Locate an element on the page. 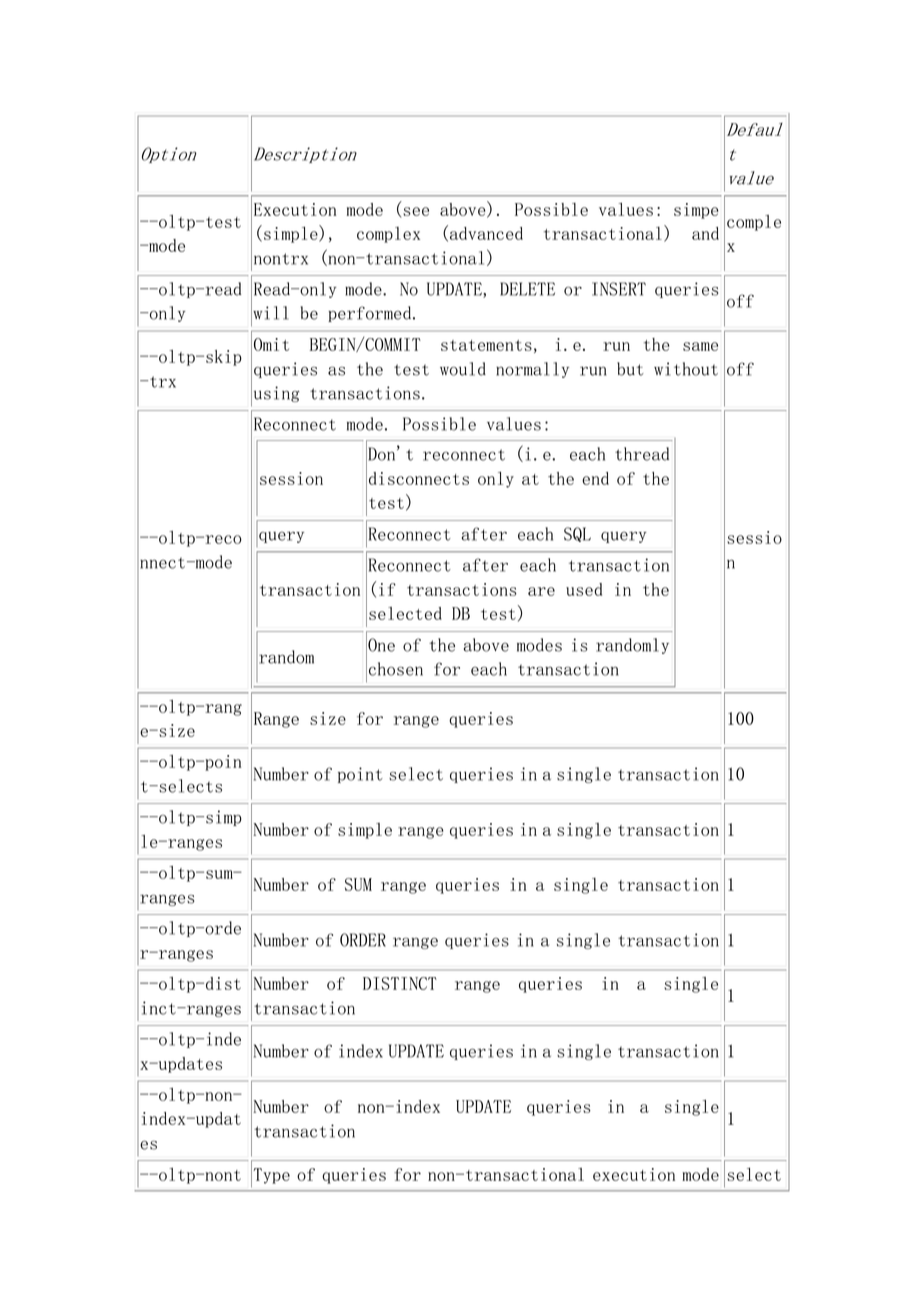  end is located at coordinates (595, 478).
